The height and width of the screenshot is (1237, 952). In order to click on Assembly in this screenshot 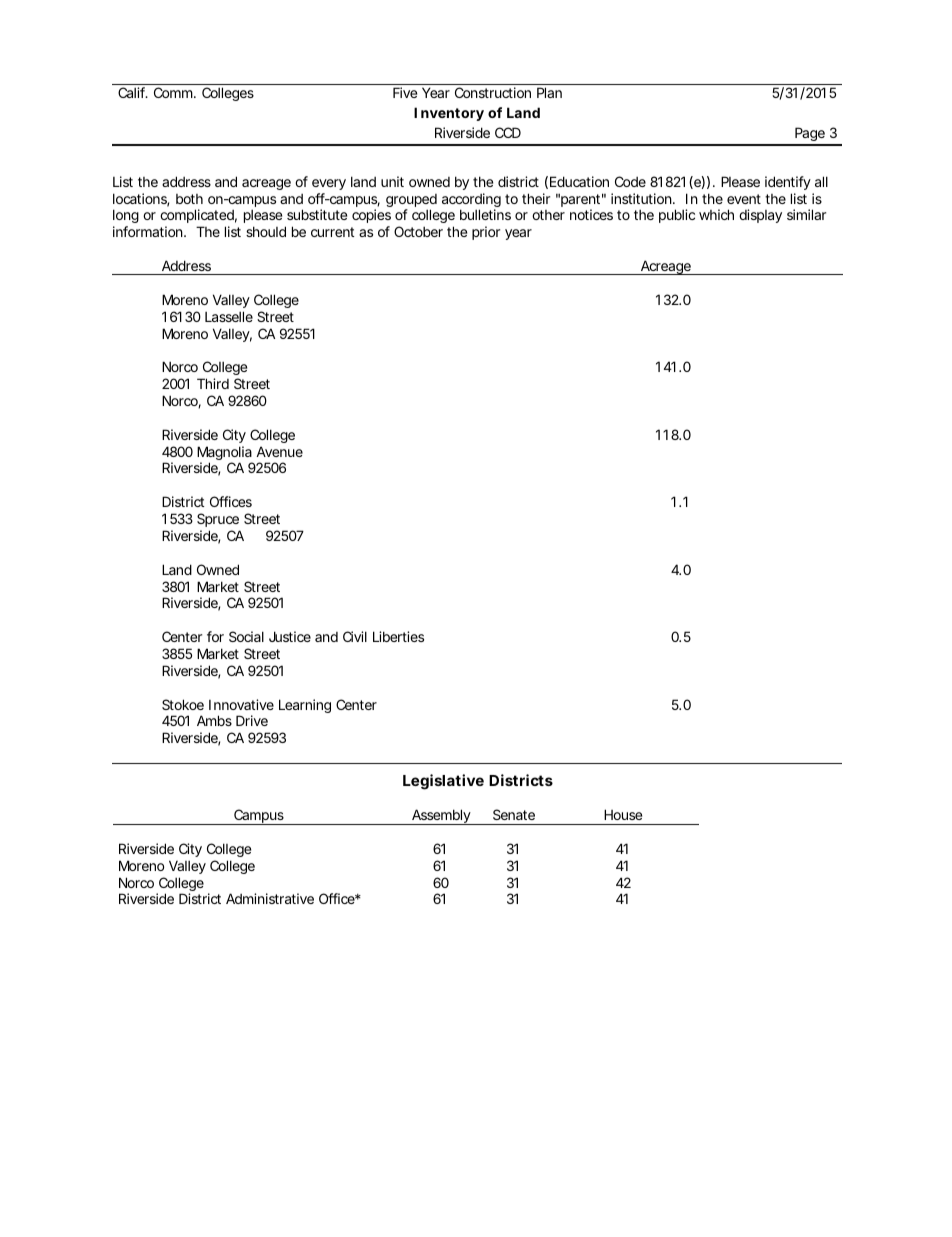, I will do `click(440, 817)`.
